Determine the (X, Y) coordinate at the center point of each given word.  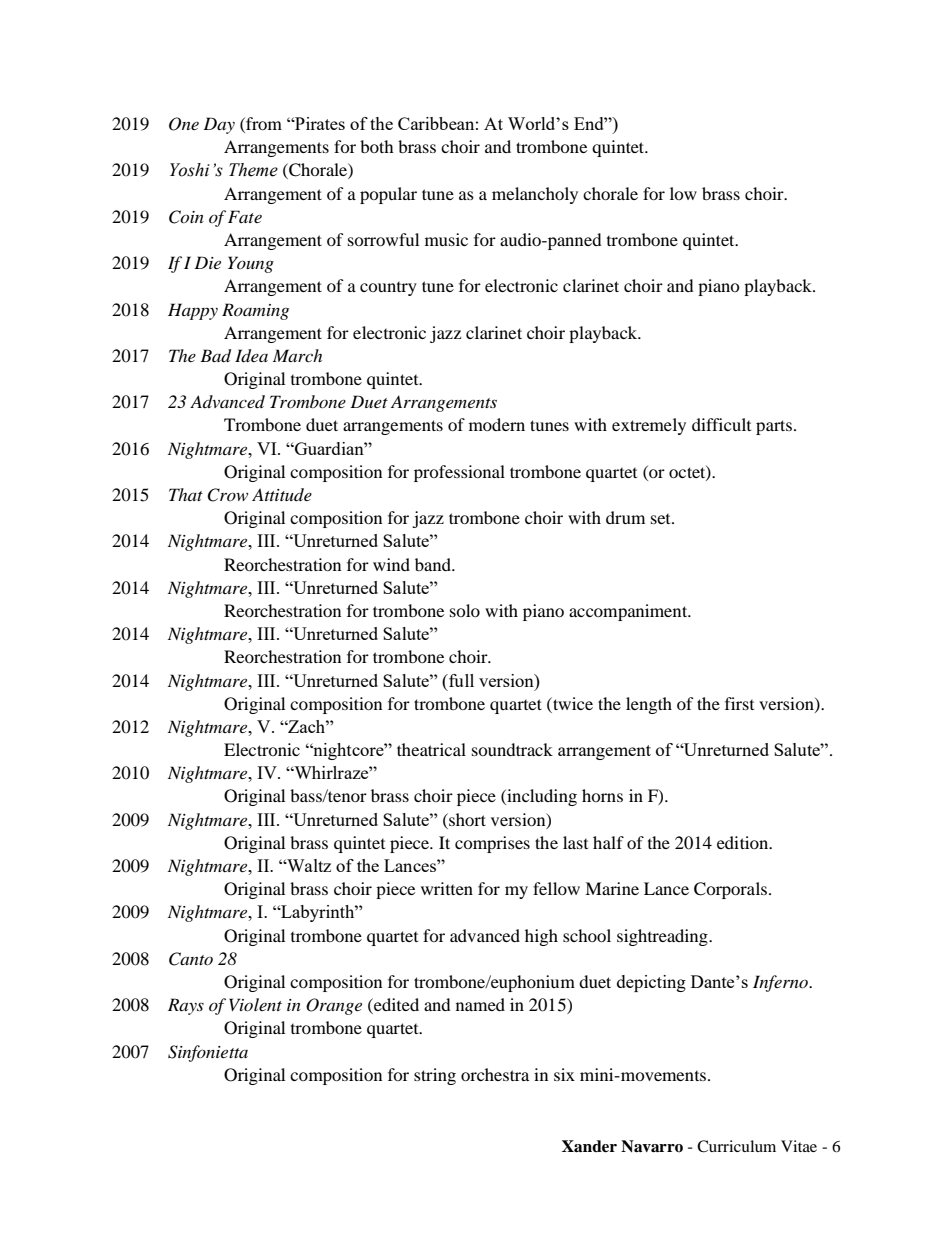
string (435, 1076)
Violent (255, 1004)
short (466, 819)
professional (459, 473)
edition (744, 842)
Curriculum (736, 1146)
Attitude (282, 494)
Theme (253, 170)
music (446, 239)
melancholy (535, 195)
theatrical (431, 749)
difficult (721, 424)
